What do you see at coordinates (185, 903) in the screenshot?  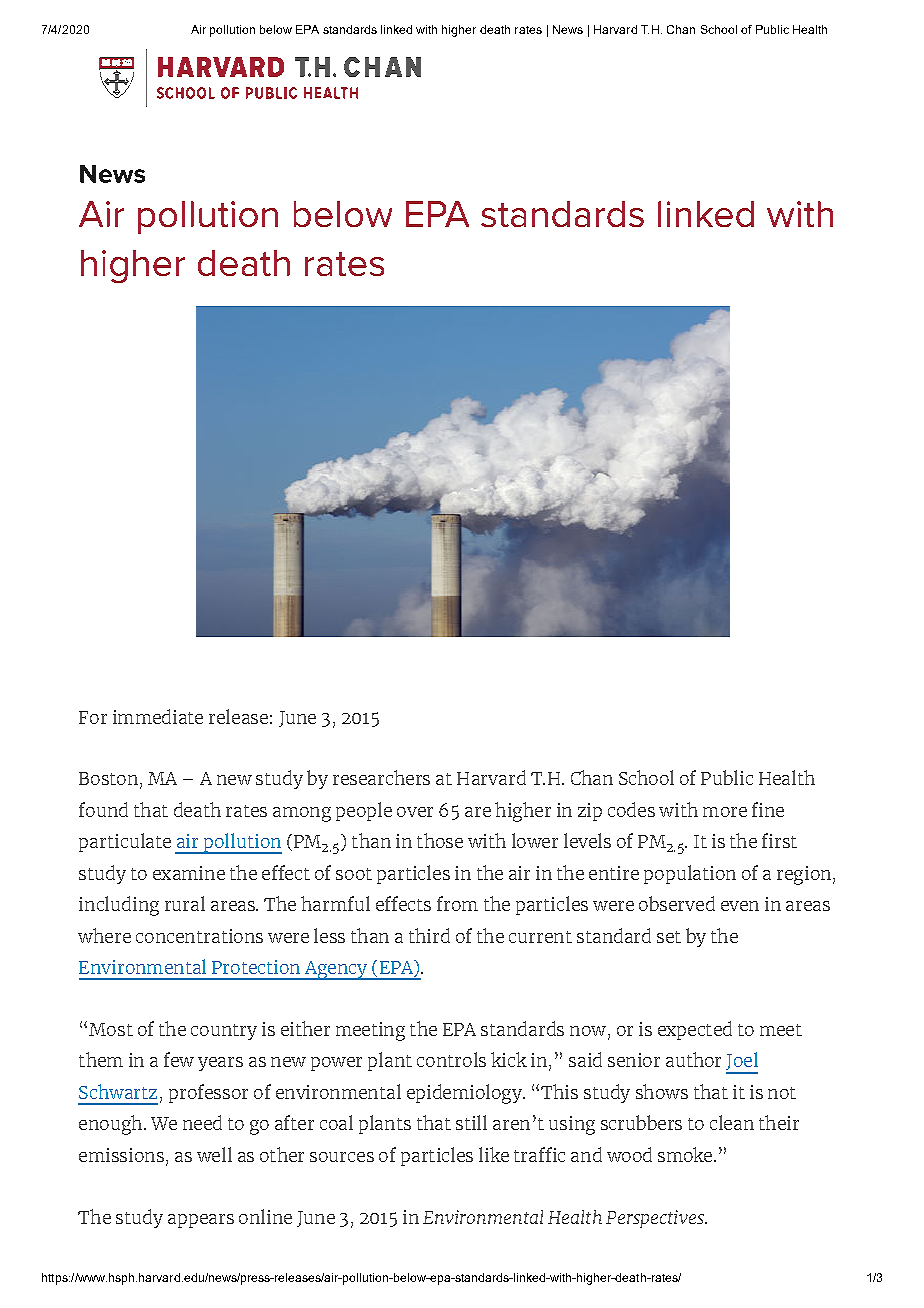 I see `rural` at bounding box center [185, 903].
